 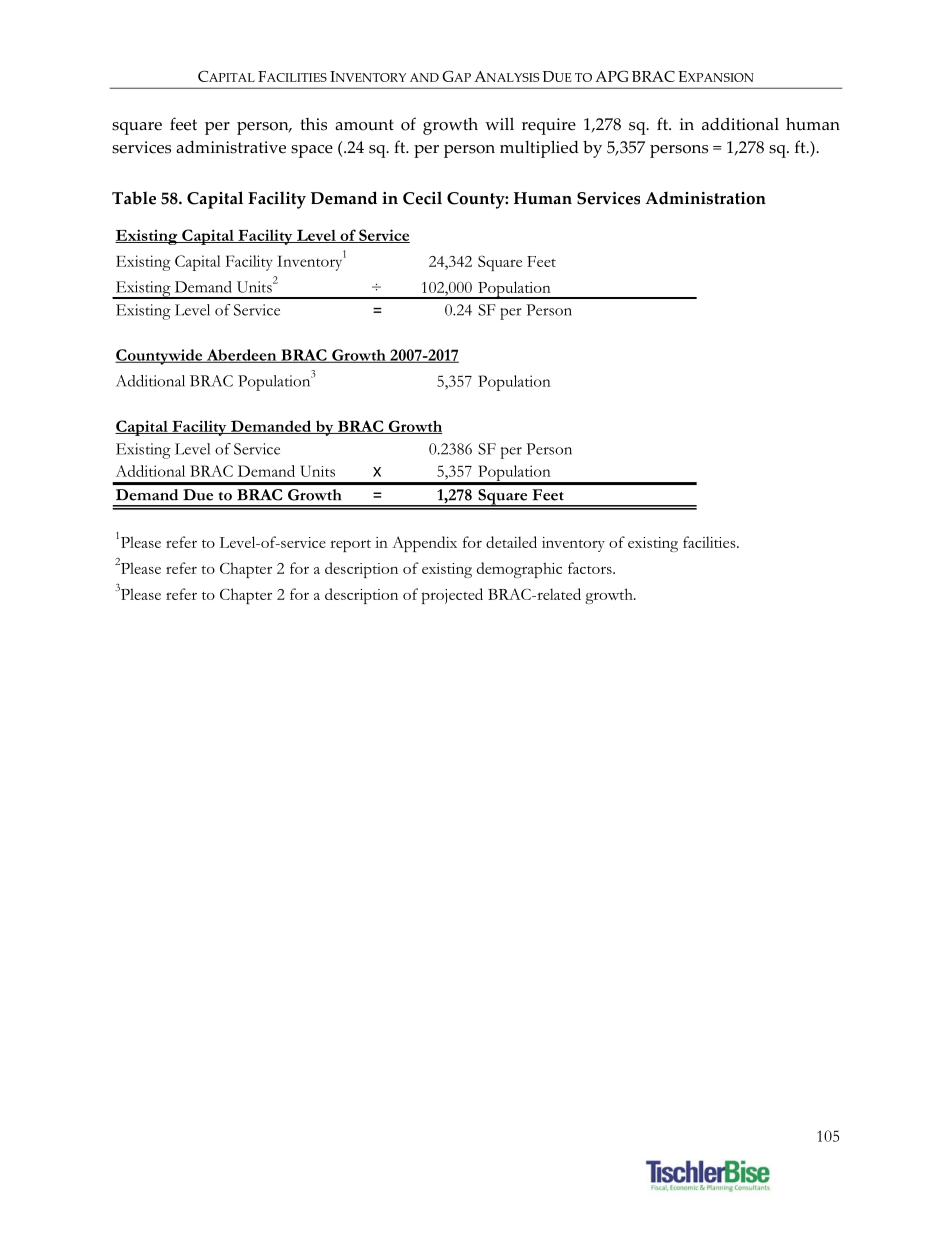 I want to click on report, so click(x=350, y=545).
